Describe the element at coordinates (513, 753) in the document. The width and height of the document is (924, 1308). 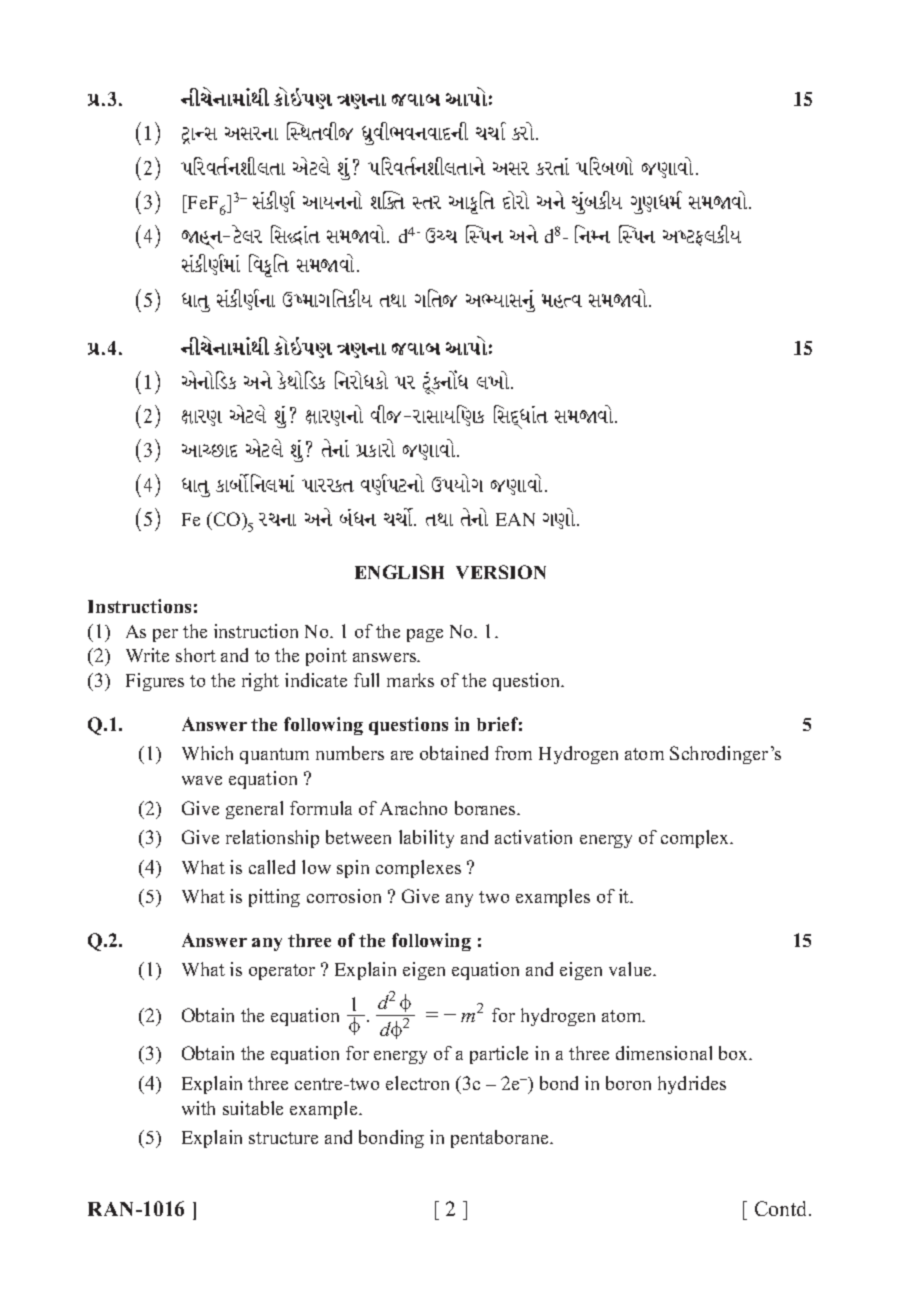
I see `from` at that location.
